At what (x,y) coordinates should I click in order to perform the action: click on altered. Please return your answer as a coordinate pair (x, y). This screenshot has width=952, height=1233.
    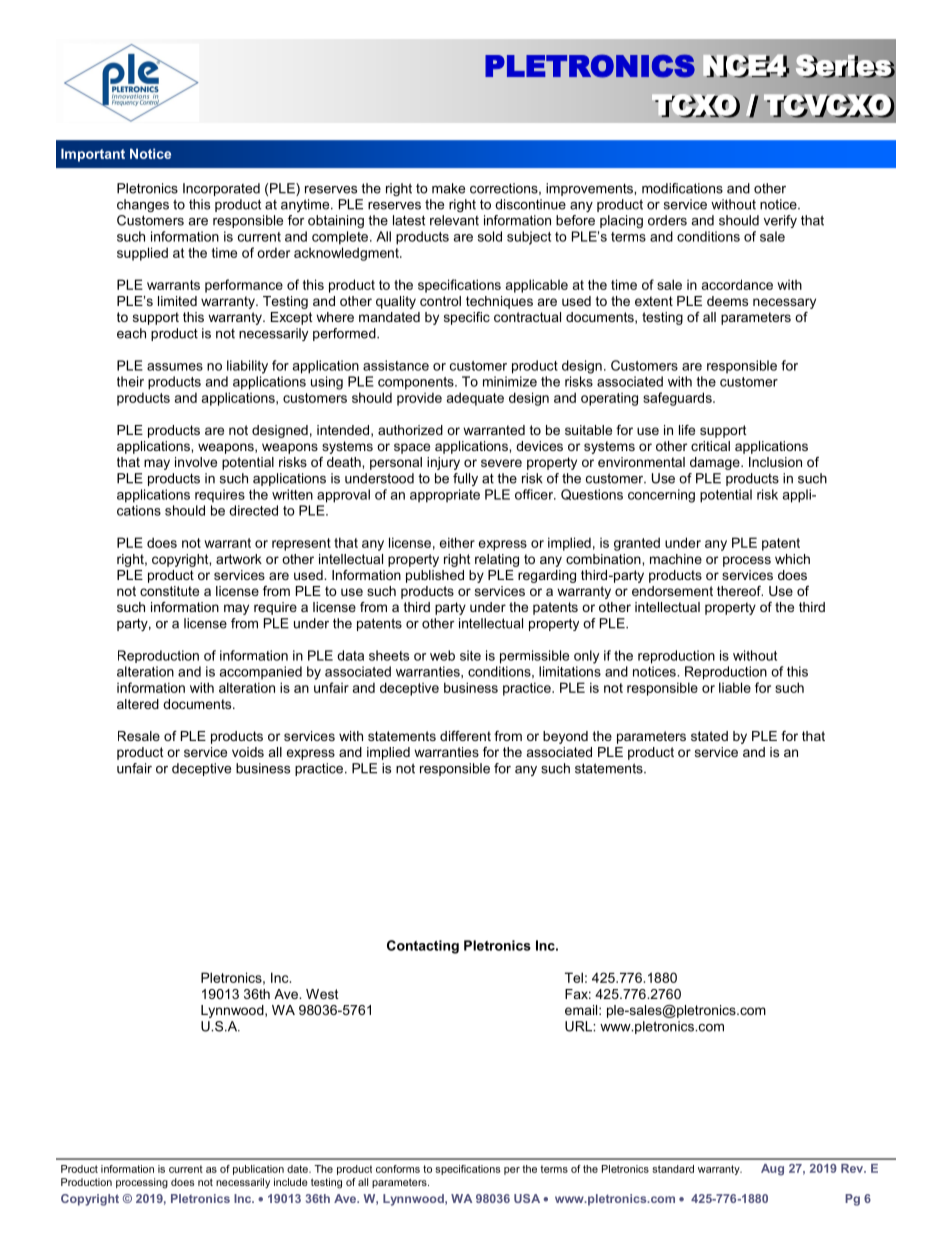
    Looking at the image, I should click on (138, 704).
